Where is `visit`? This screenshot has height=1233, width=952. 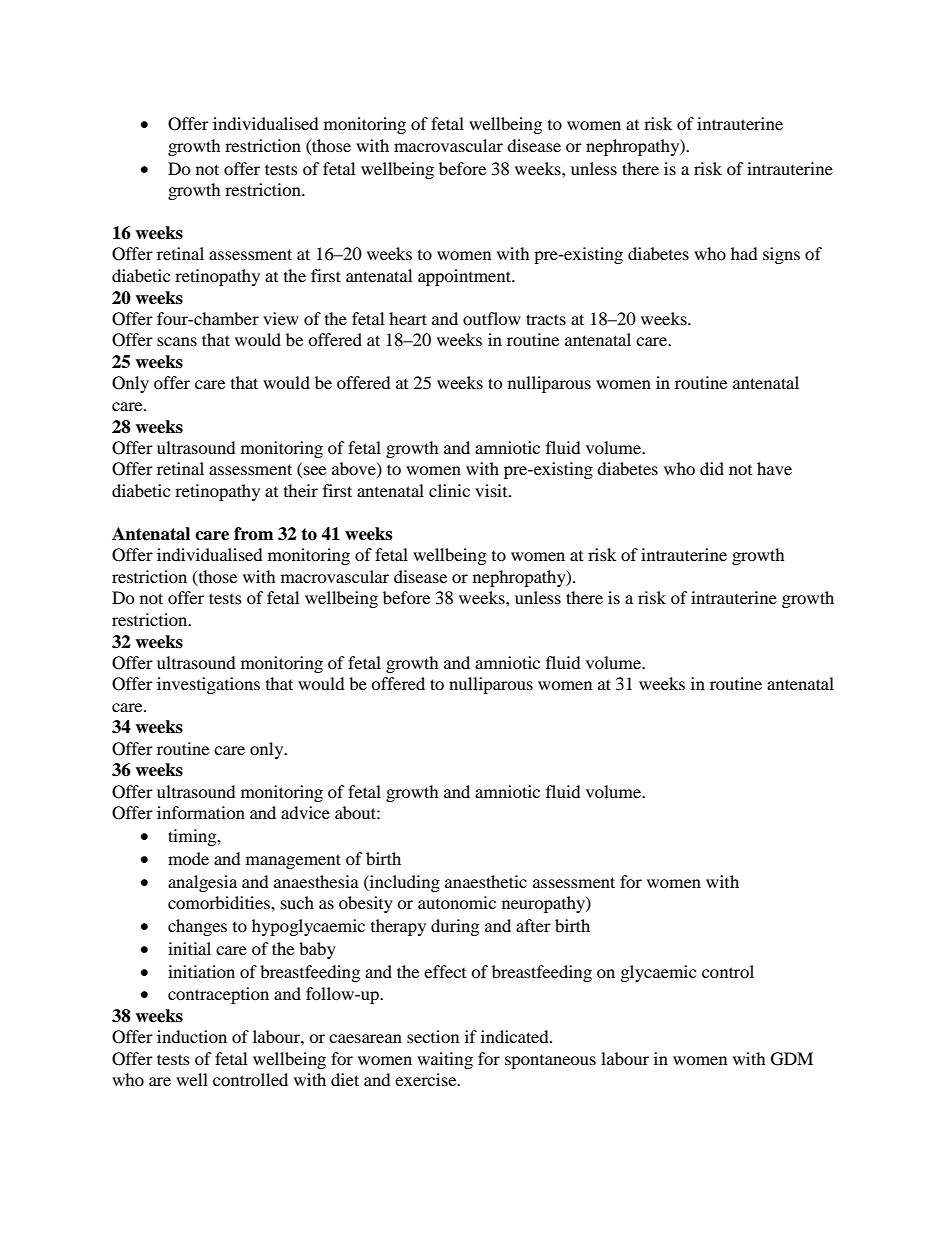
visit is located at coordinates (492, 490).
